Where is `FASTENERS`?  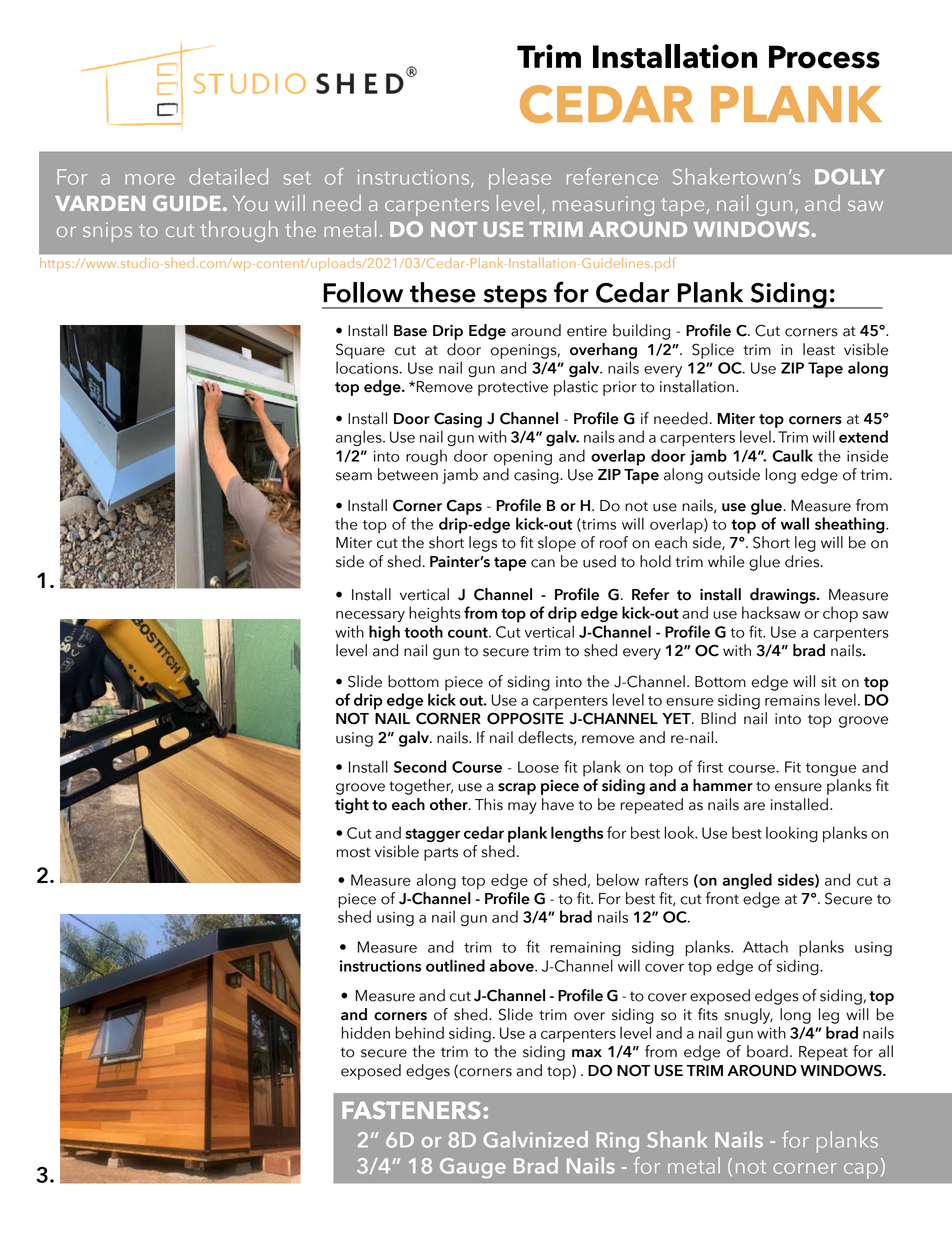 FASTENERS is located at coordinates (411, 1110).
